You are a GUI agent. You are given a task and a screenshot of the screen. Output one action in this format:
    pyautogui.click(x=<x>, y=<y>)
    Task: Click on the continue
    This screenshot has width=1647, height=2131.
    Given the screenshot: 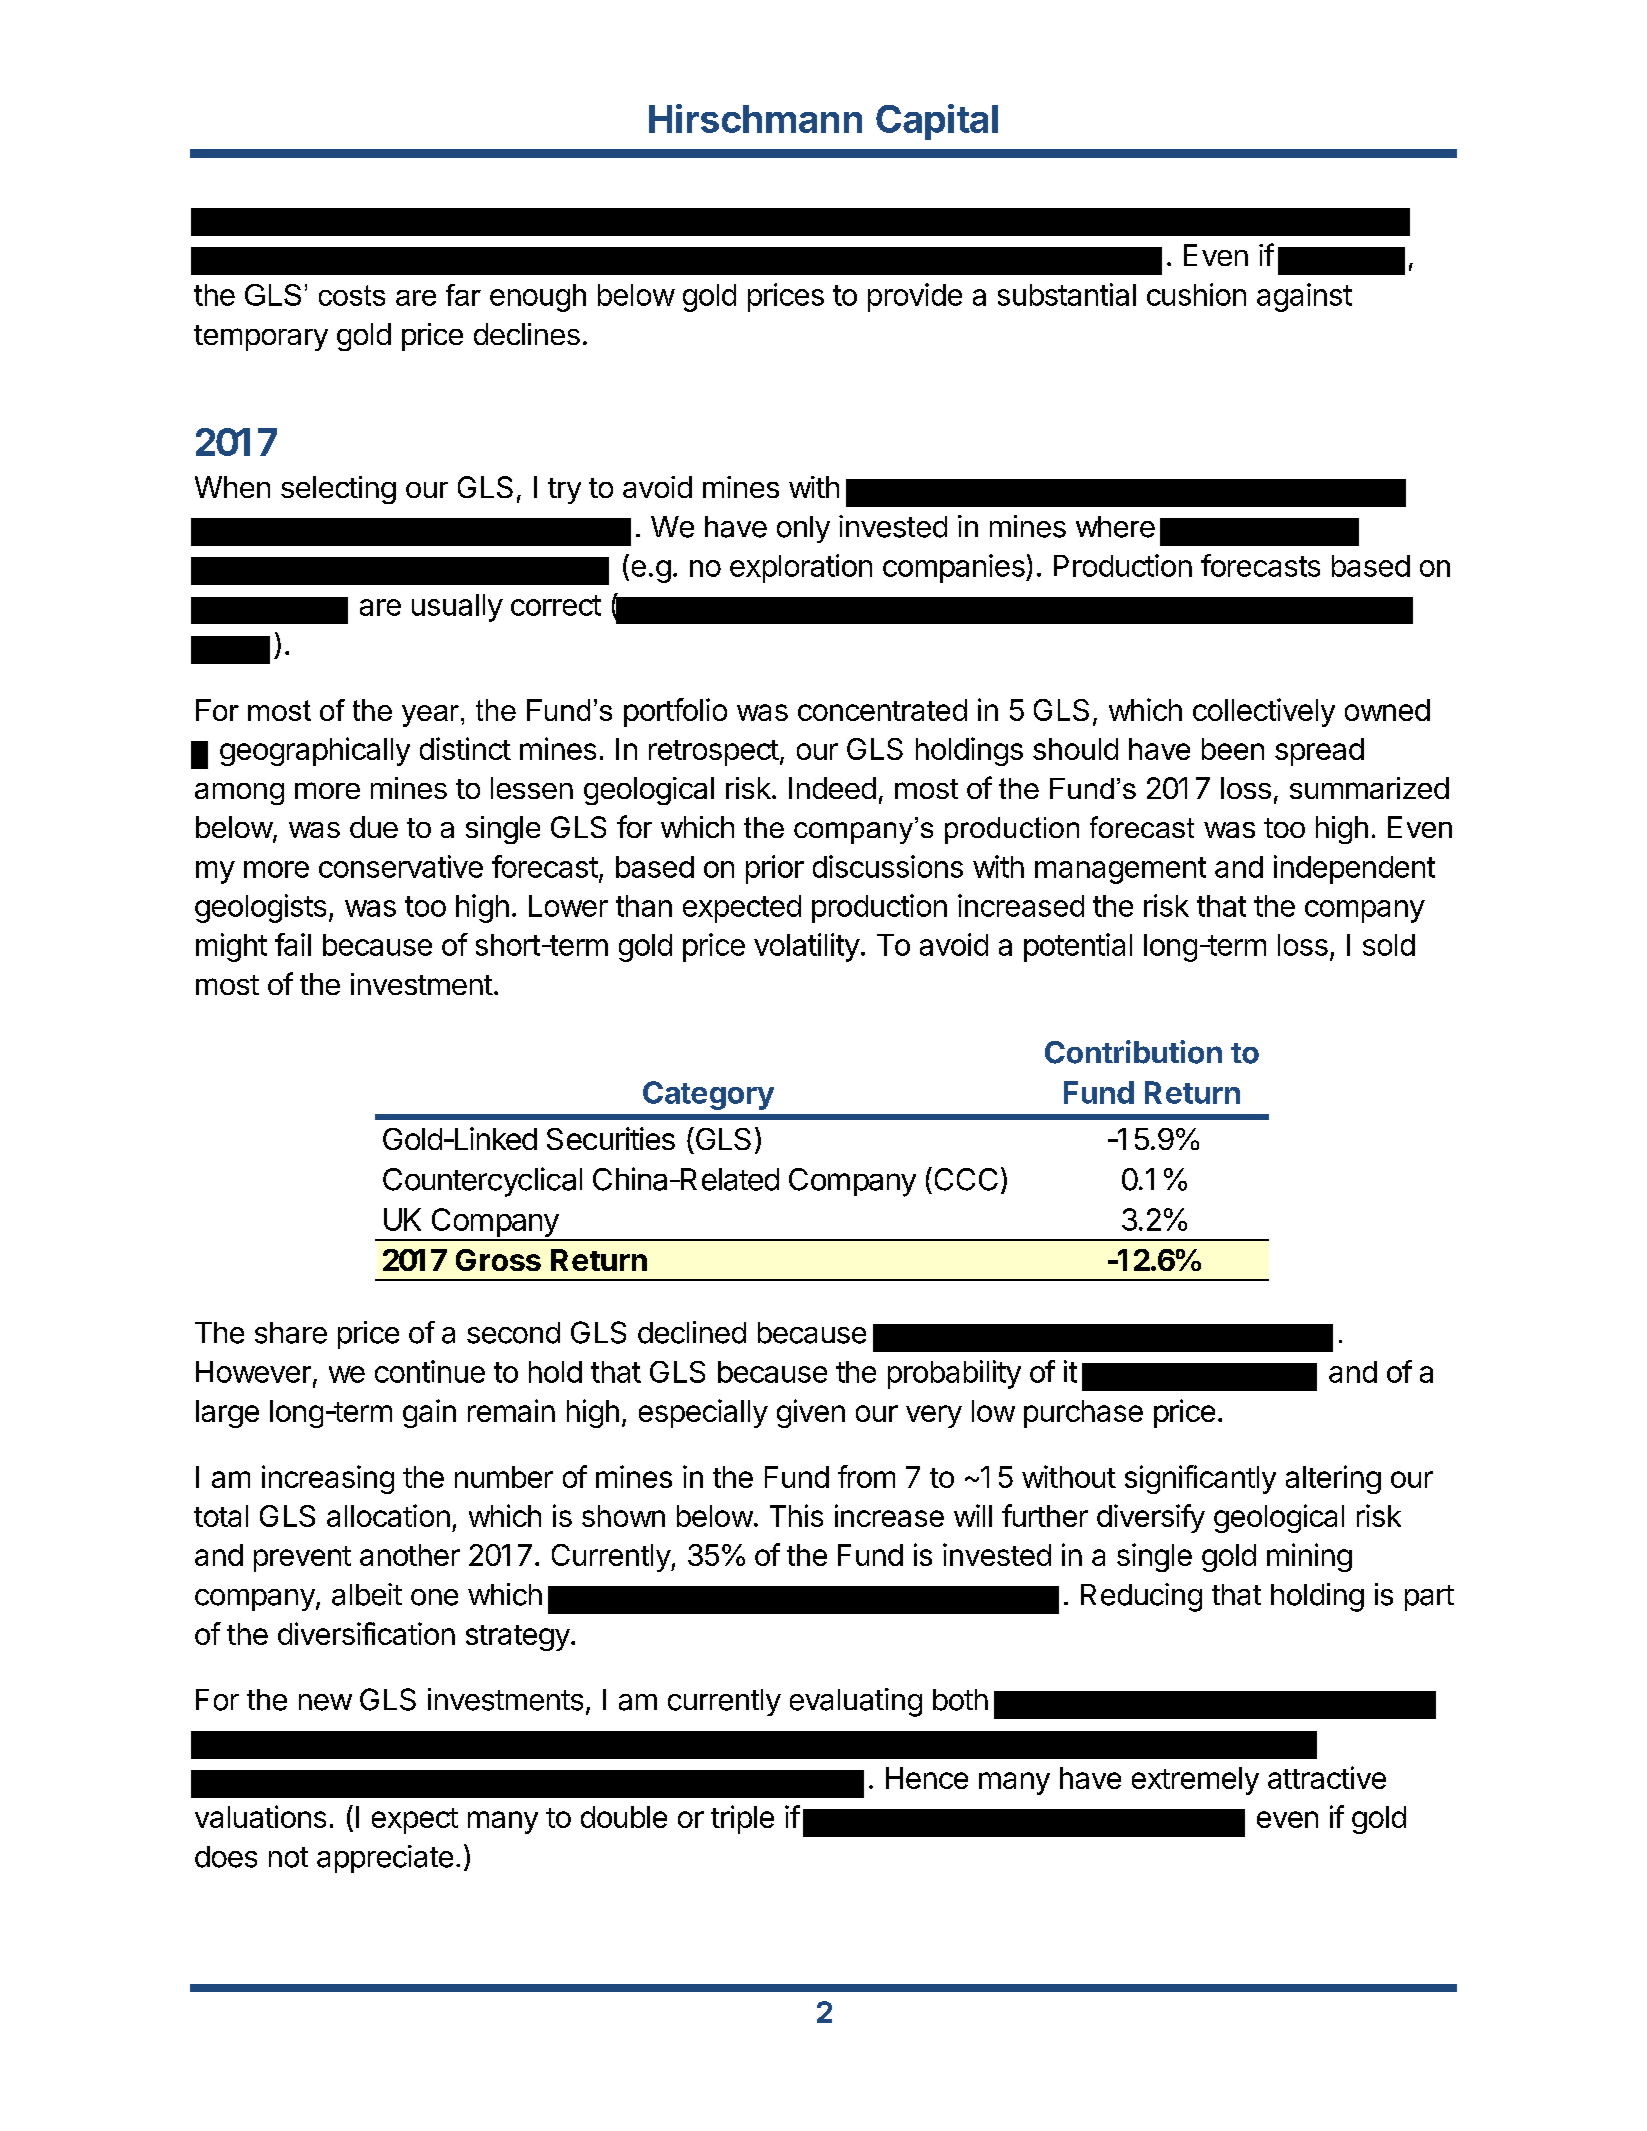 What is the action you would take?
    pyautogui.click(x=430, y=1371)
